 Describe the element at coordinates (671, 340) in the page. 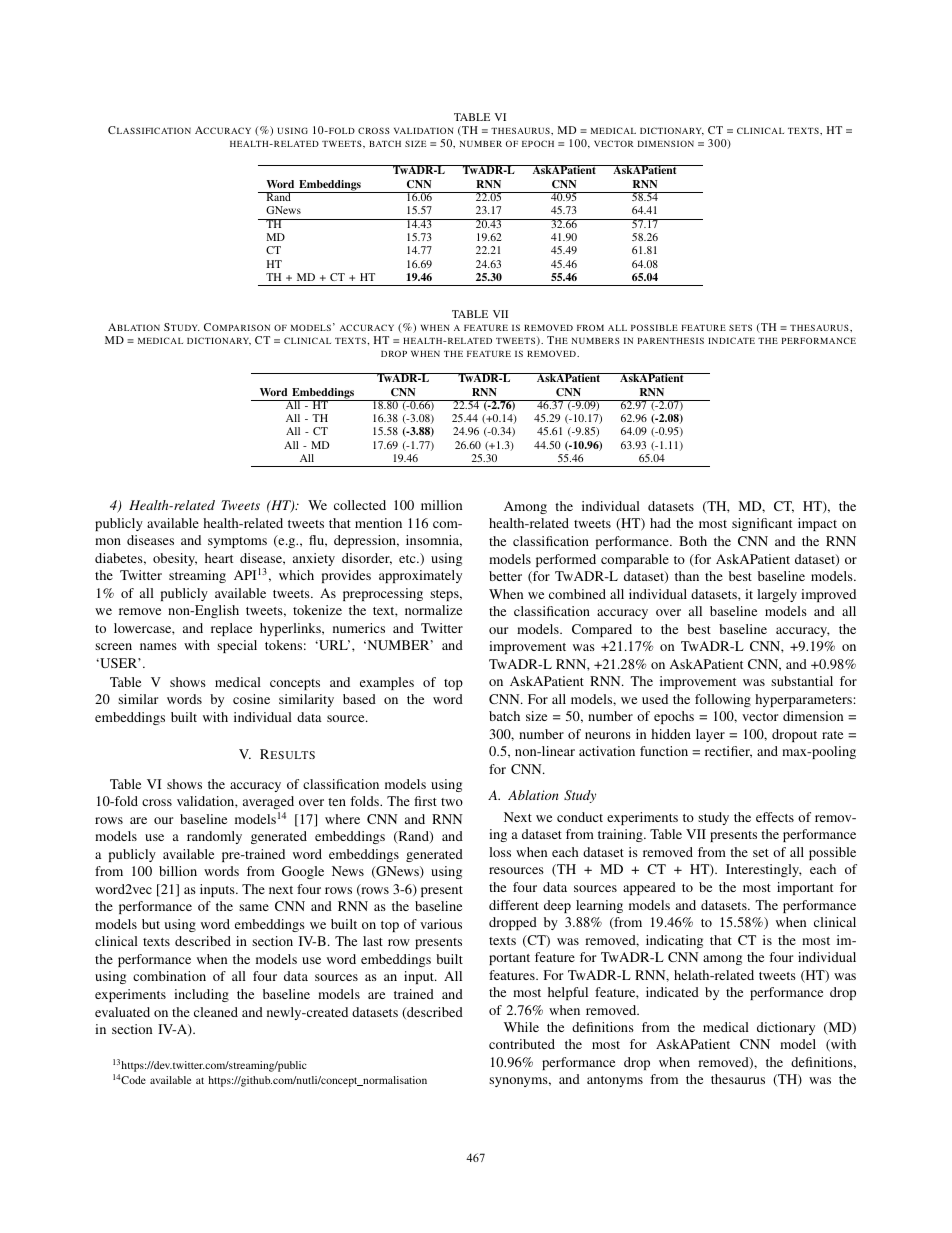

I see `PARENTHESIS` at that location.
